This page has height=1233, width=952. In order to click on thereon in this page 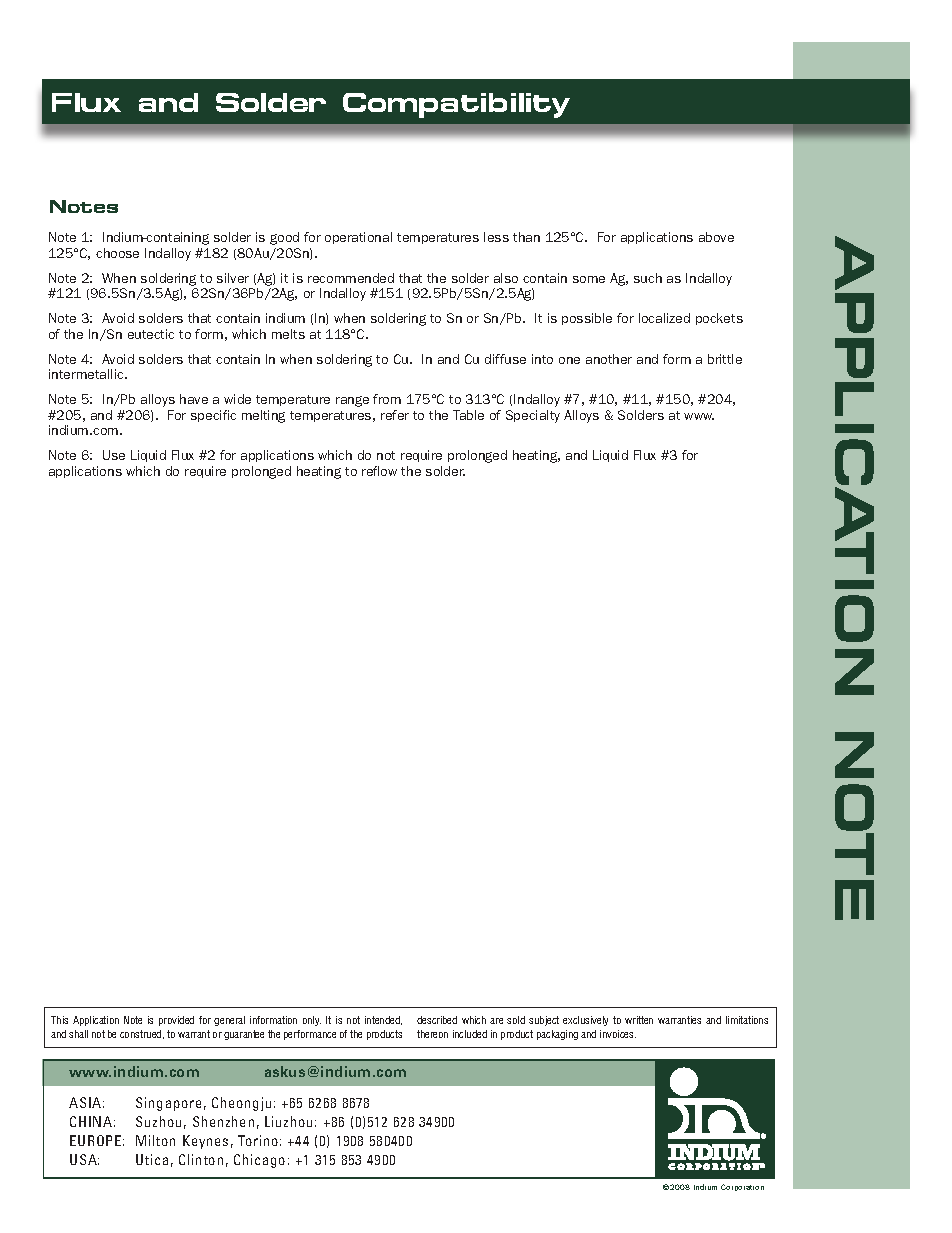, I will do `click(432, 1034)`.
